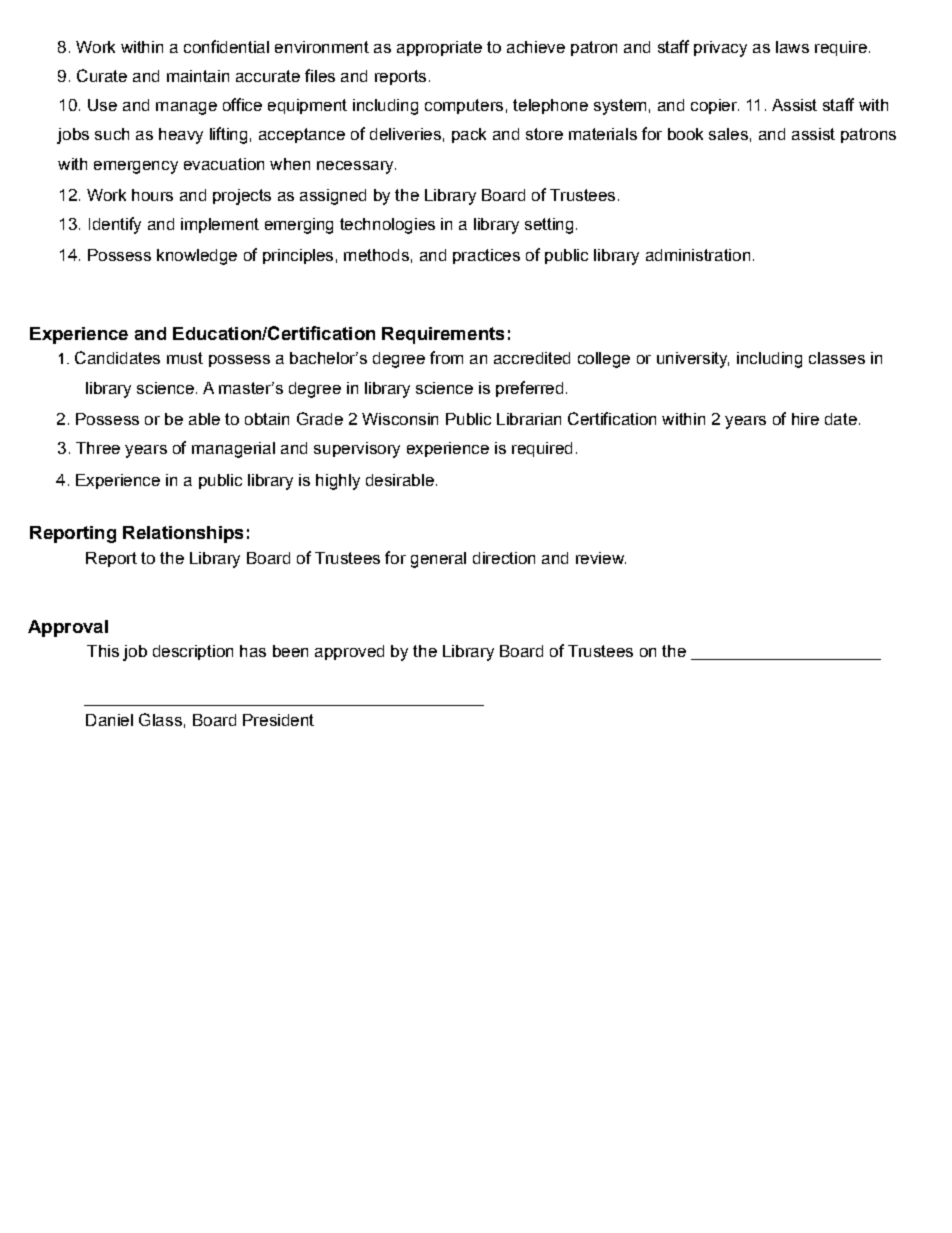 The width and height of the document is (952, 1233). I want to click on review, so click(601, 558).
